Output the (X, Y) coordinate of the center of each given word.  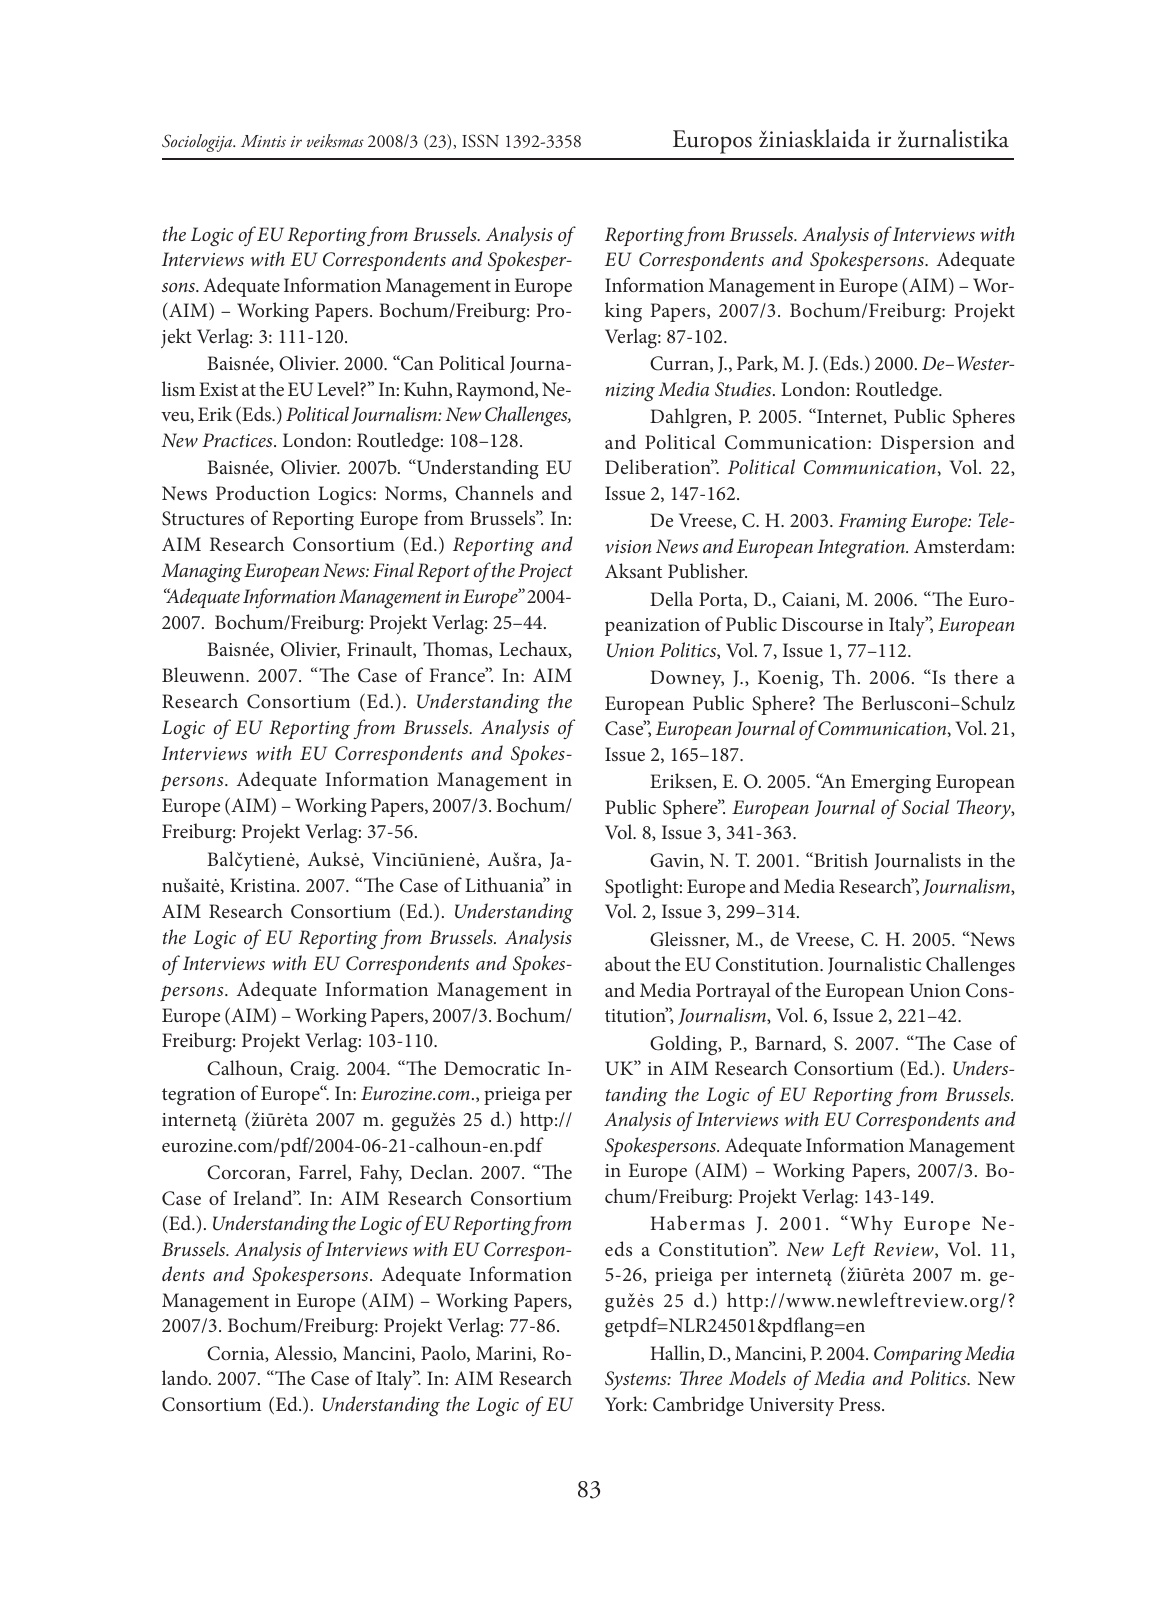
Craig (314, 1071)
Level (339, 388)
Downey (687, 679)
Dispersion (927, 444)
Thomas (456, 649)
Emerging (891, 784)
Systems (637, 1380)
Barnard (789, 1043)
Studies (744, 389)
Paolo (444, 1353)
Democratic (492, 1068)
